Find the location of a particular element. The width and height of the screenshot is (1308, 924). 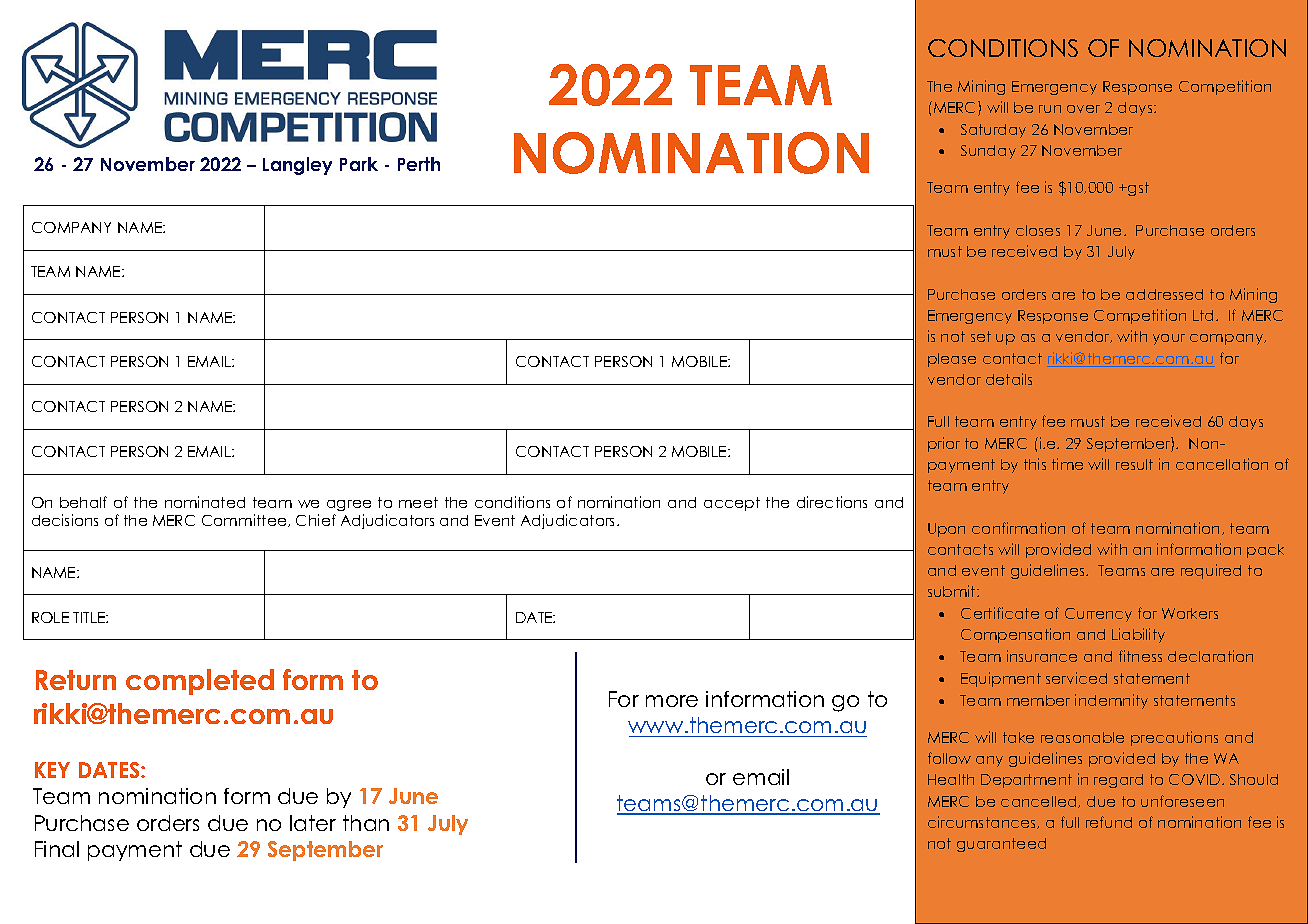

nominated is located at coordinates (205, 502).
